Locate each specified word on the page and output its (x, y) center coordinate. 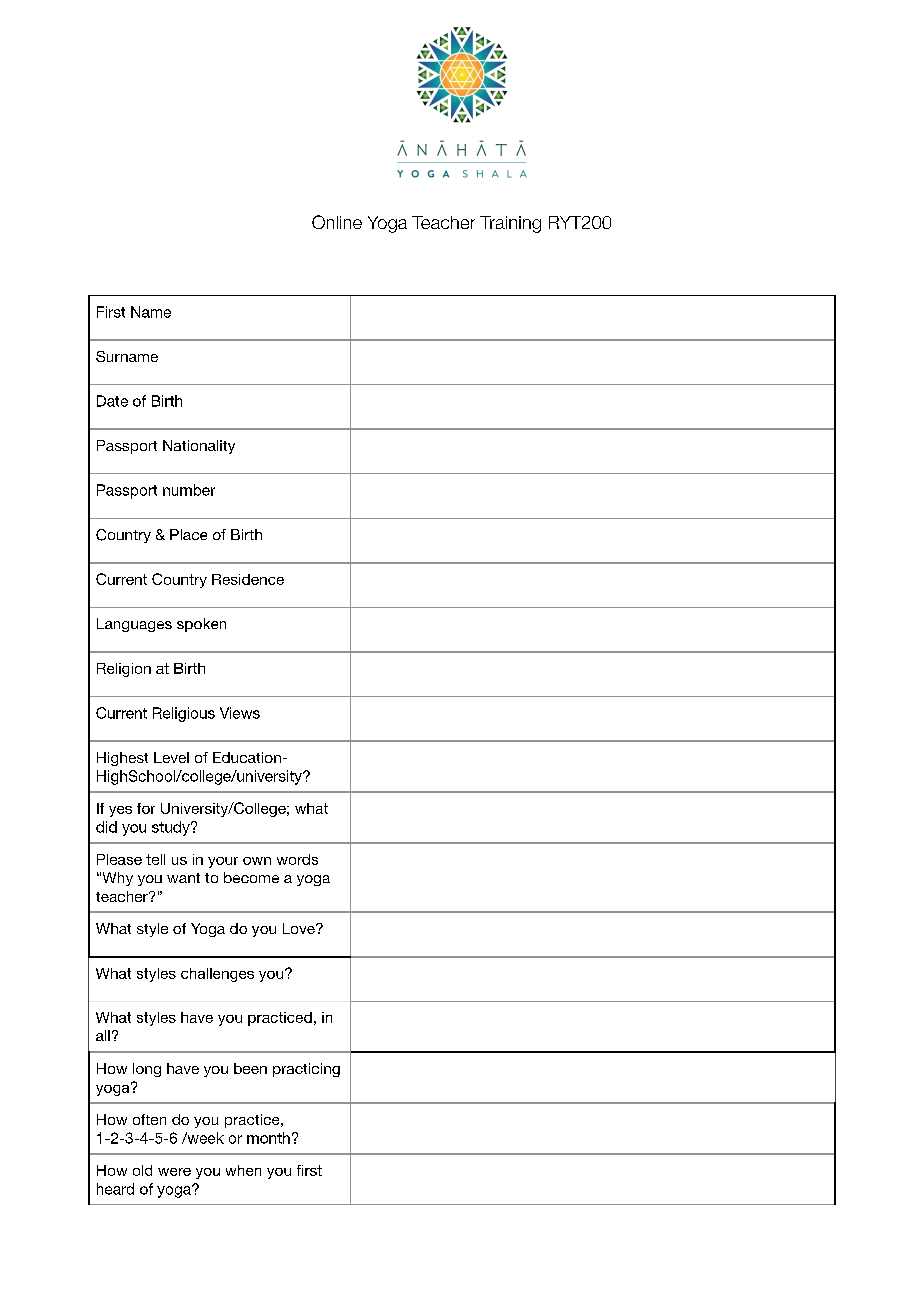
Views (240, 713)
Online (337, 222)
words (297, 859)
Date (112, 401)
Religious (184, 714)
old (142, 1170)
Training (510, 224)
